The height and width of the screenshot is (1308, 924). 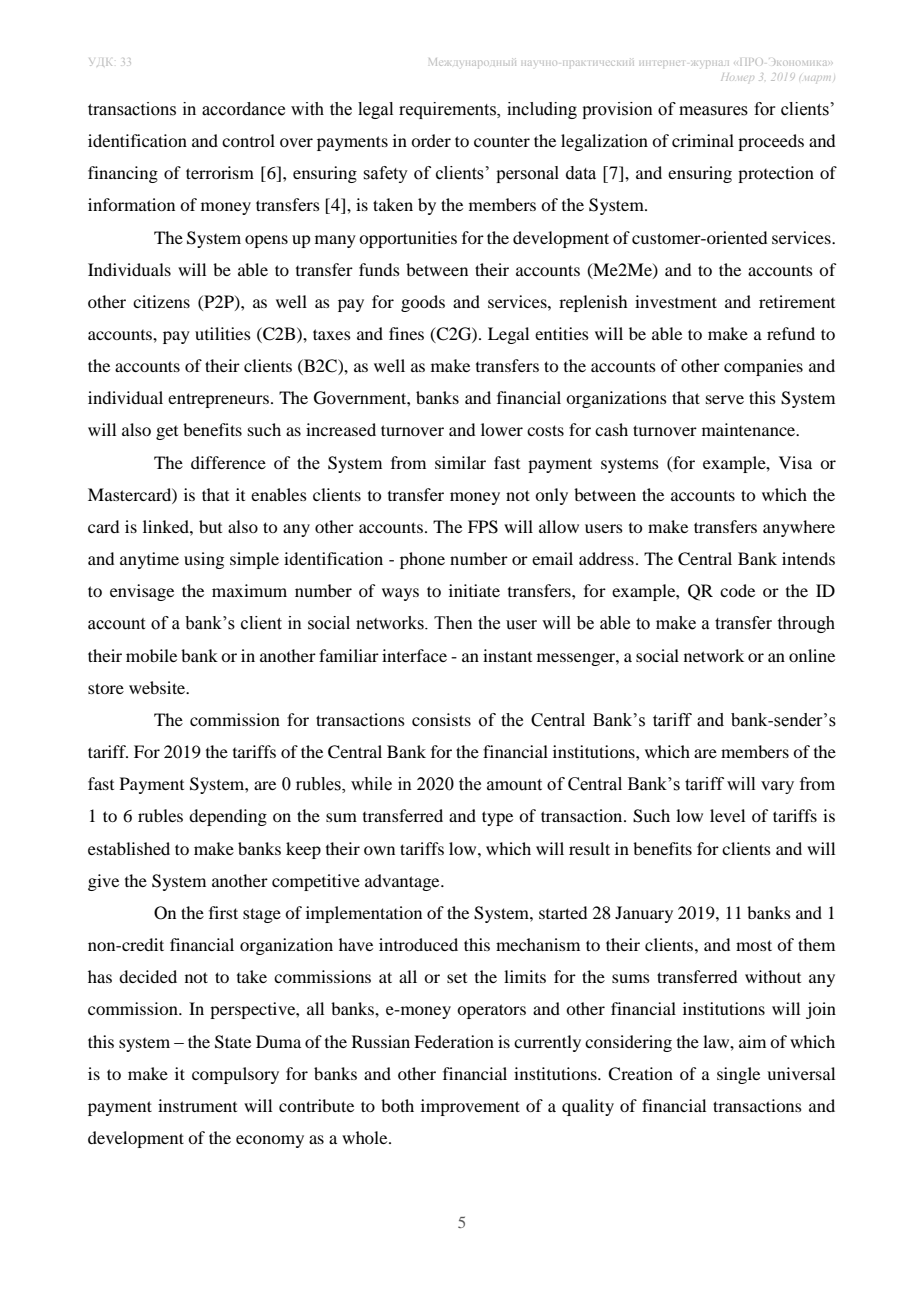 I want to click on advantage, so click(x=403, y=882).
